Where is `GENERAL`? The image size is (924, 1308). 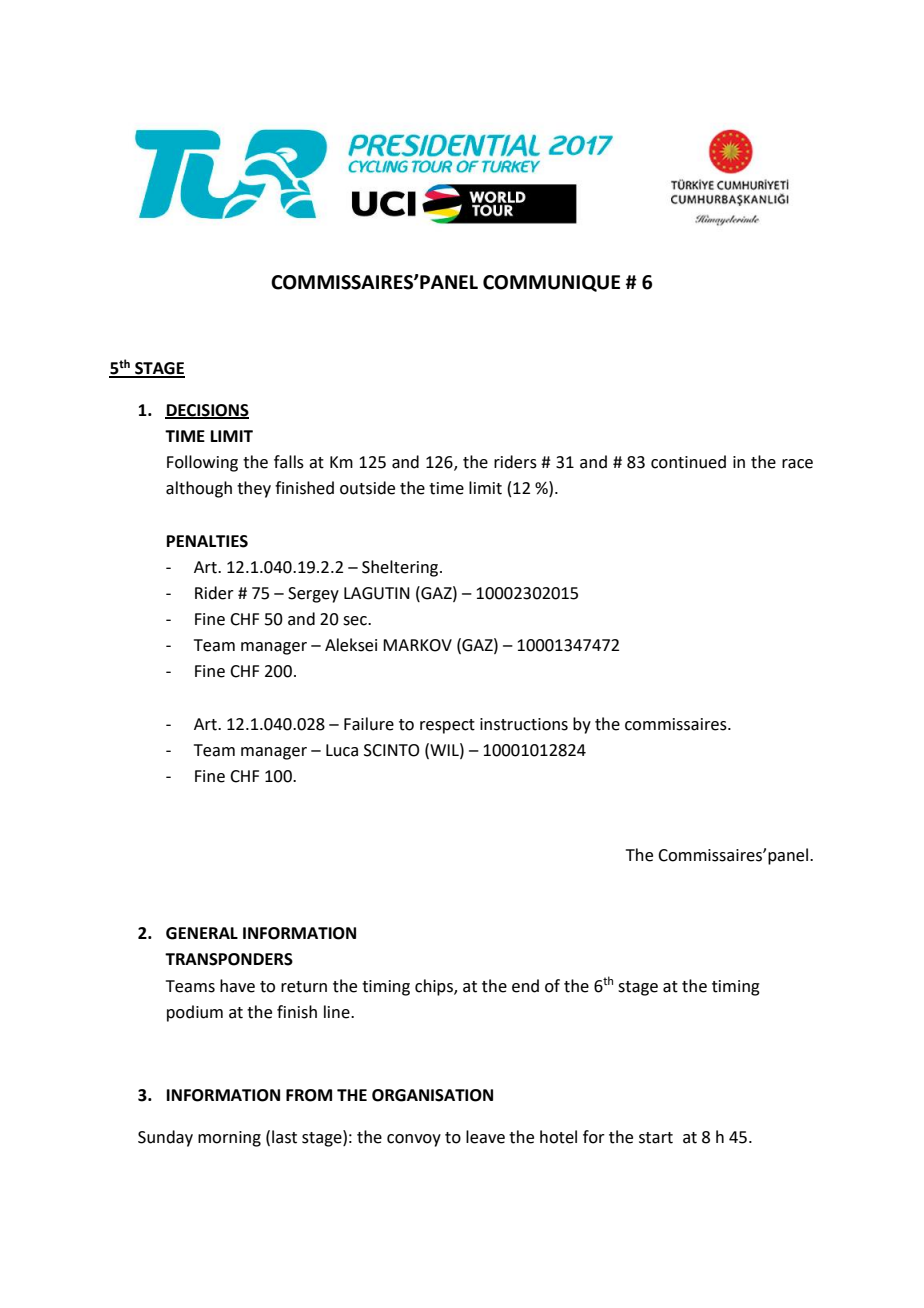 GENERAL is located at coordinates (202, 933).
